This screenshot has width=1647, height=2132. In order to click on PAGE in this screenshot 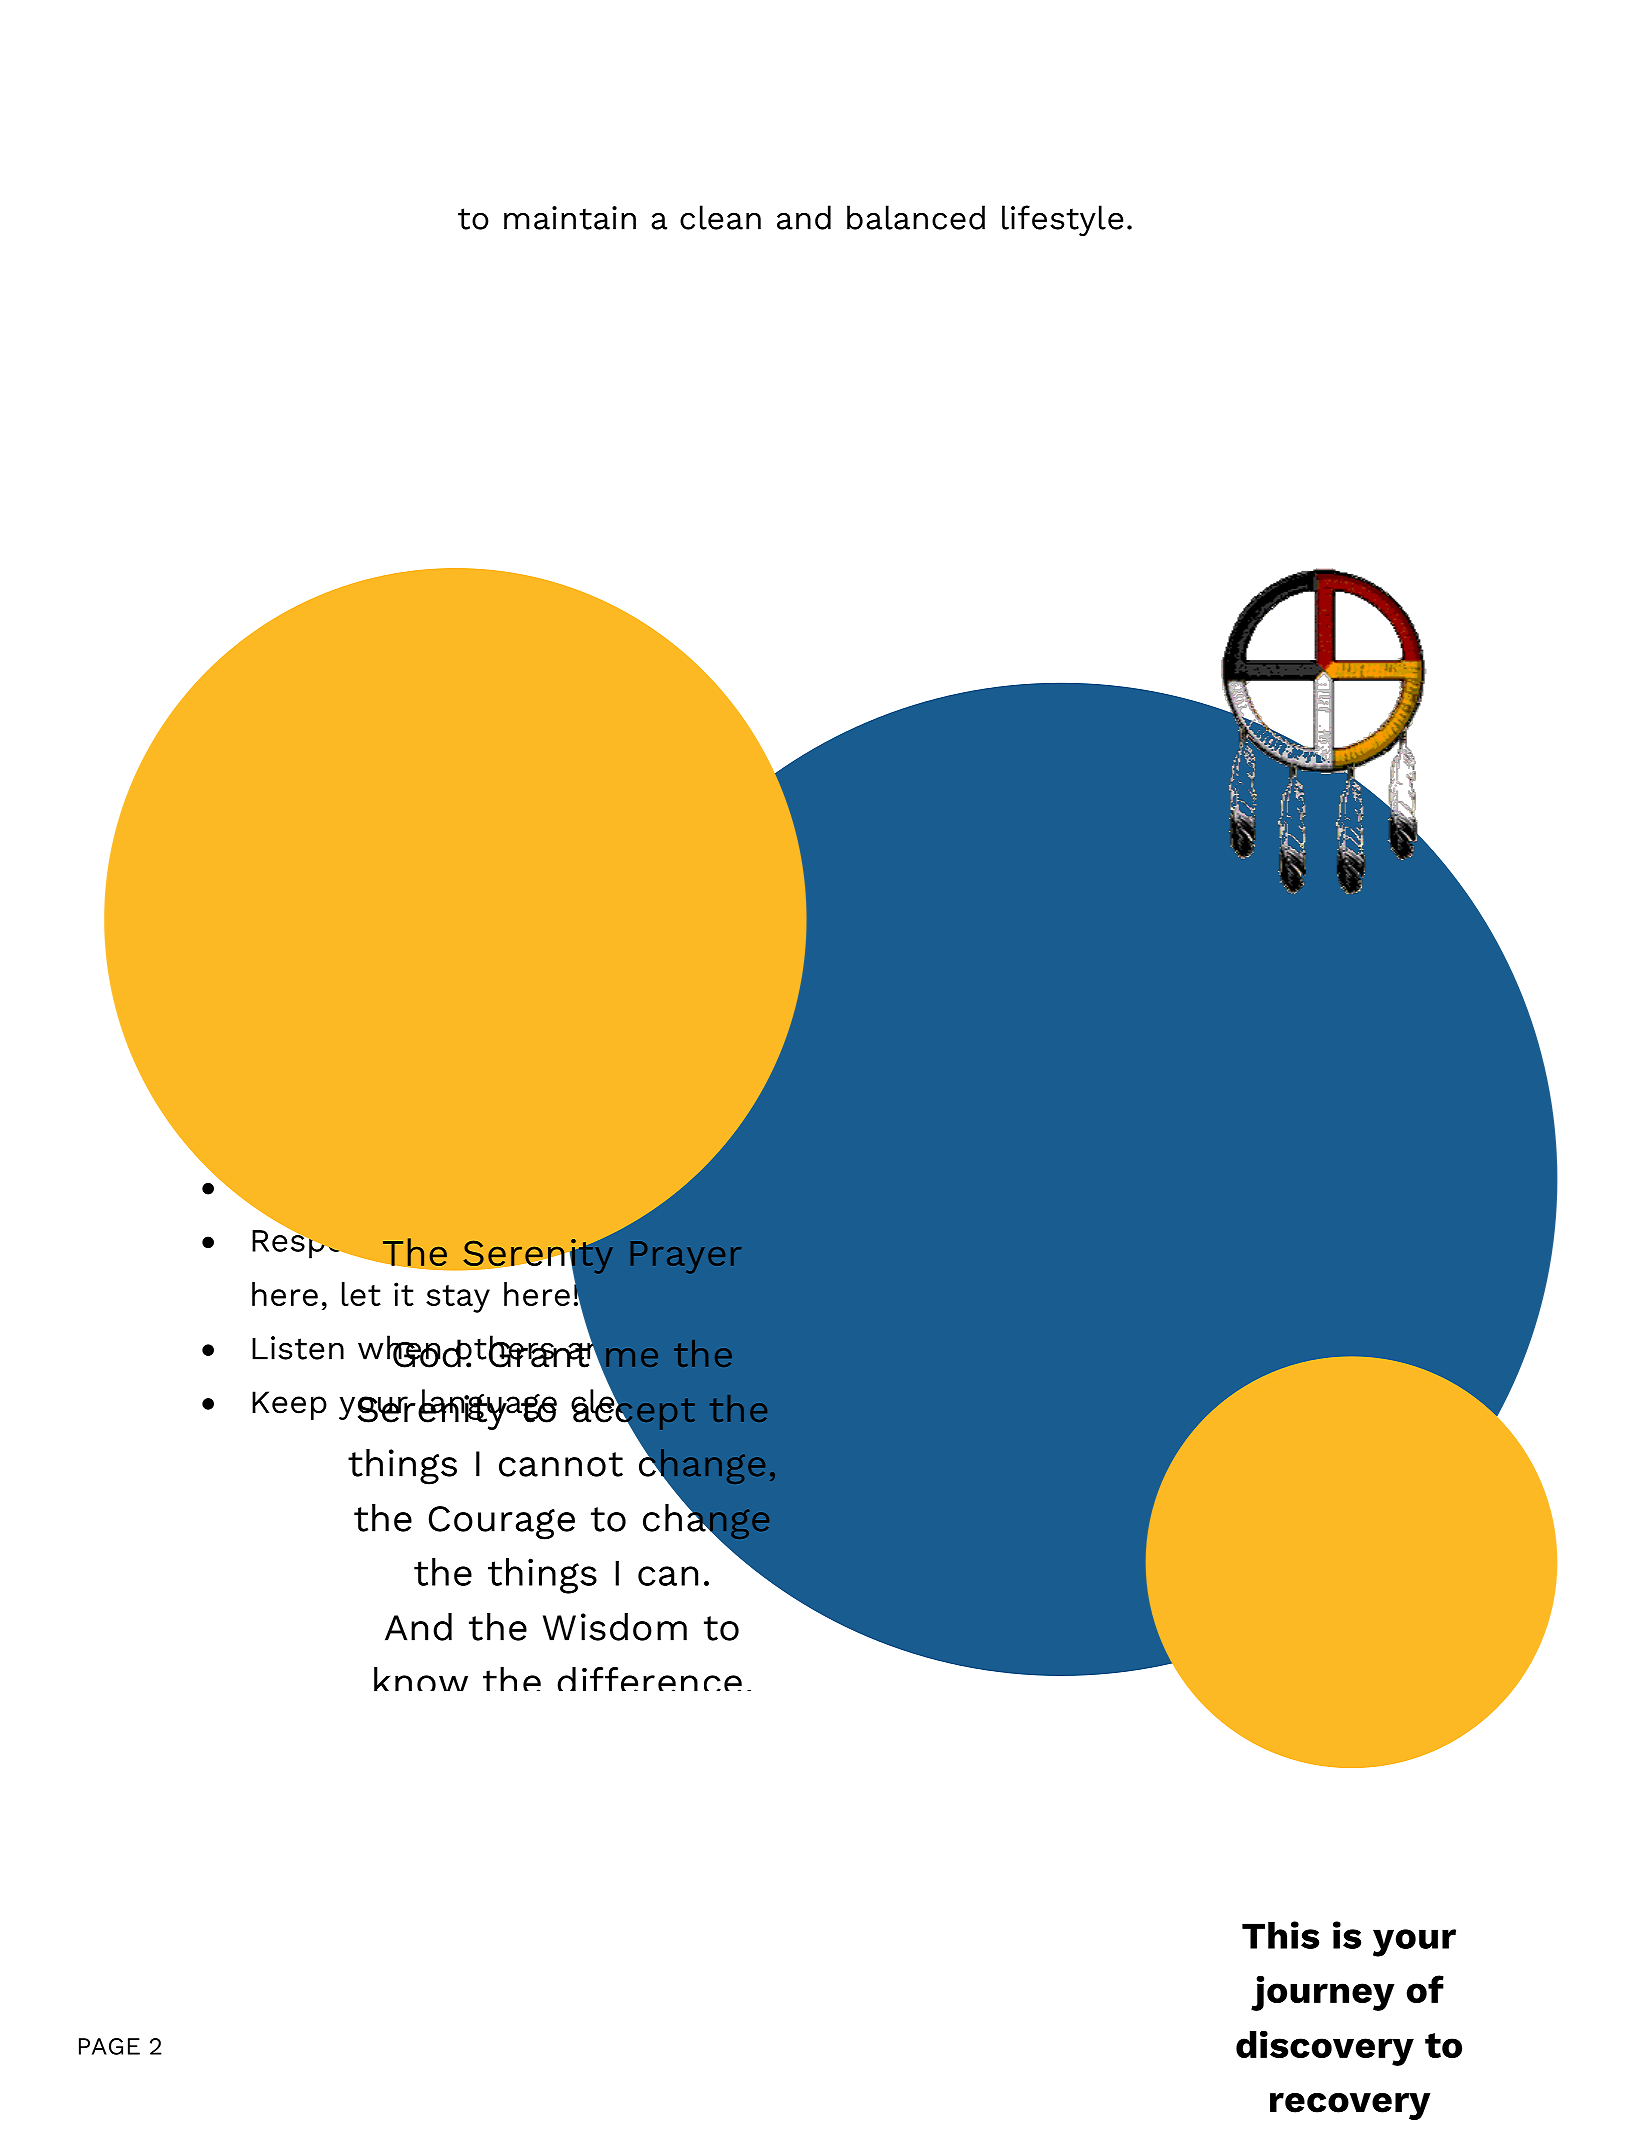, I will do `click(109, 2046)`.
